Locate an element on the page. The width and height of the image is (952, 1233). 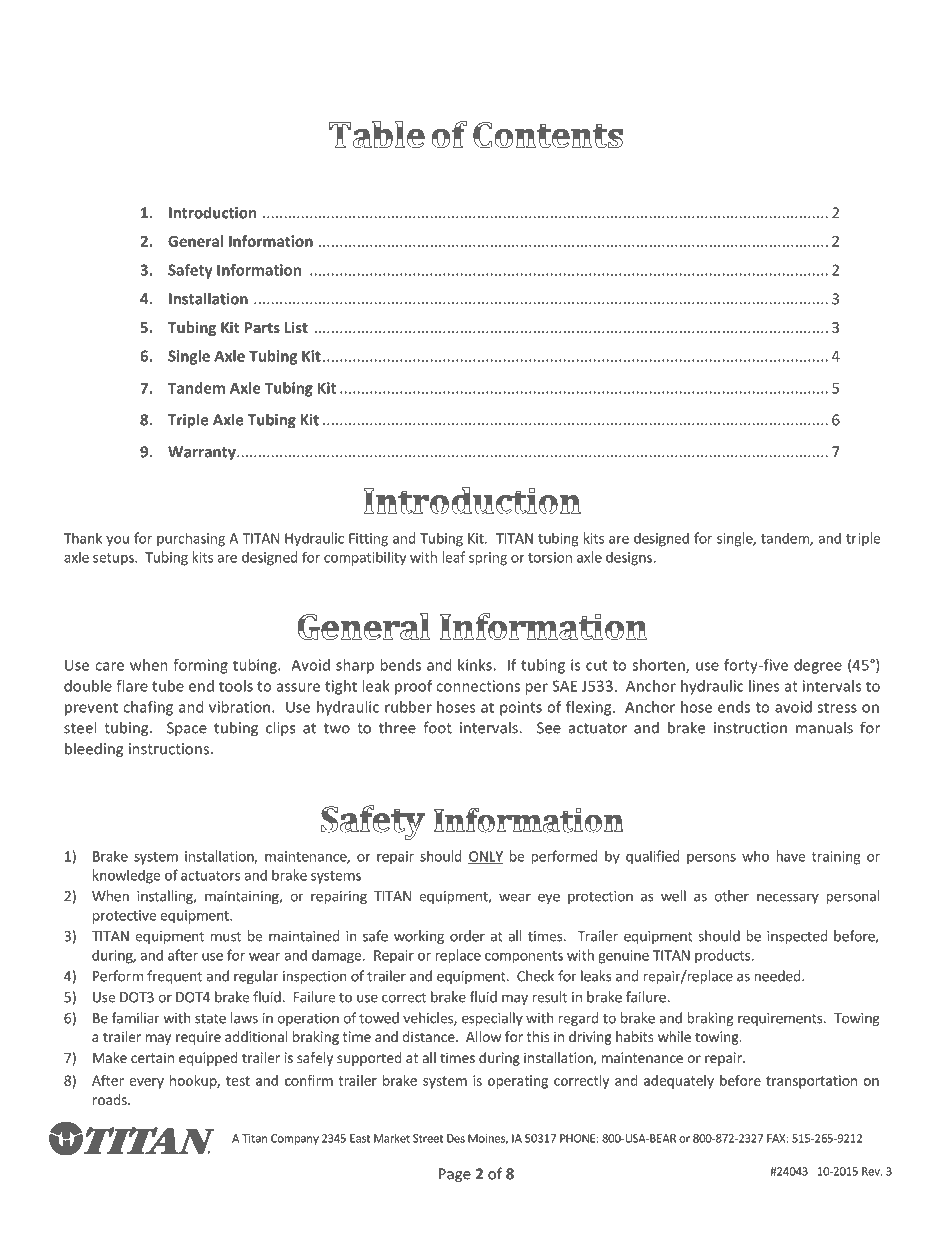
order is located at coordinates (467, 936).
